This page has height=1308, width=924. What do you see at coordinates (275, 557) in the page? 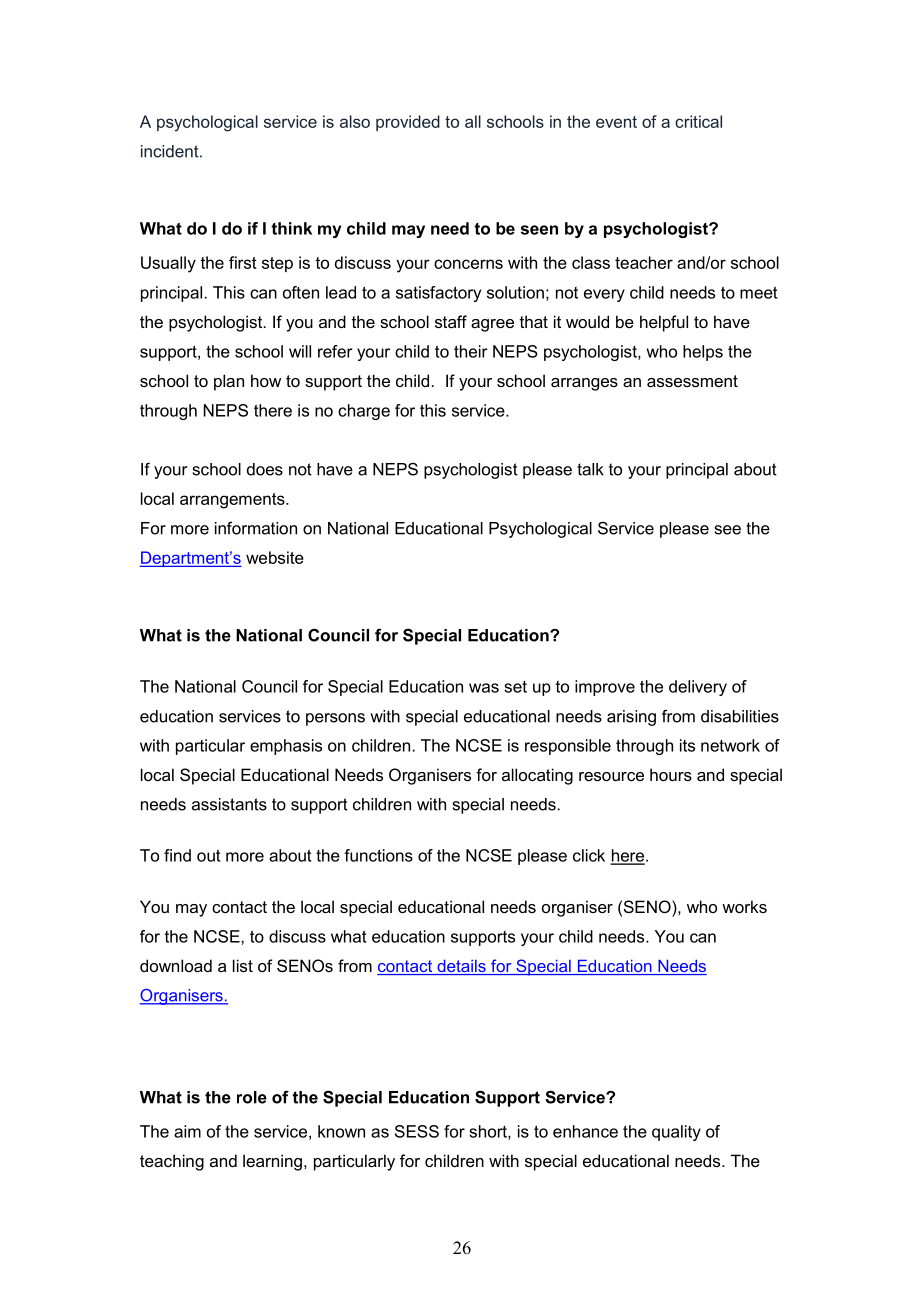
I see `website` at bounding box center [275, 557].
